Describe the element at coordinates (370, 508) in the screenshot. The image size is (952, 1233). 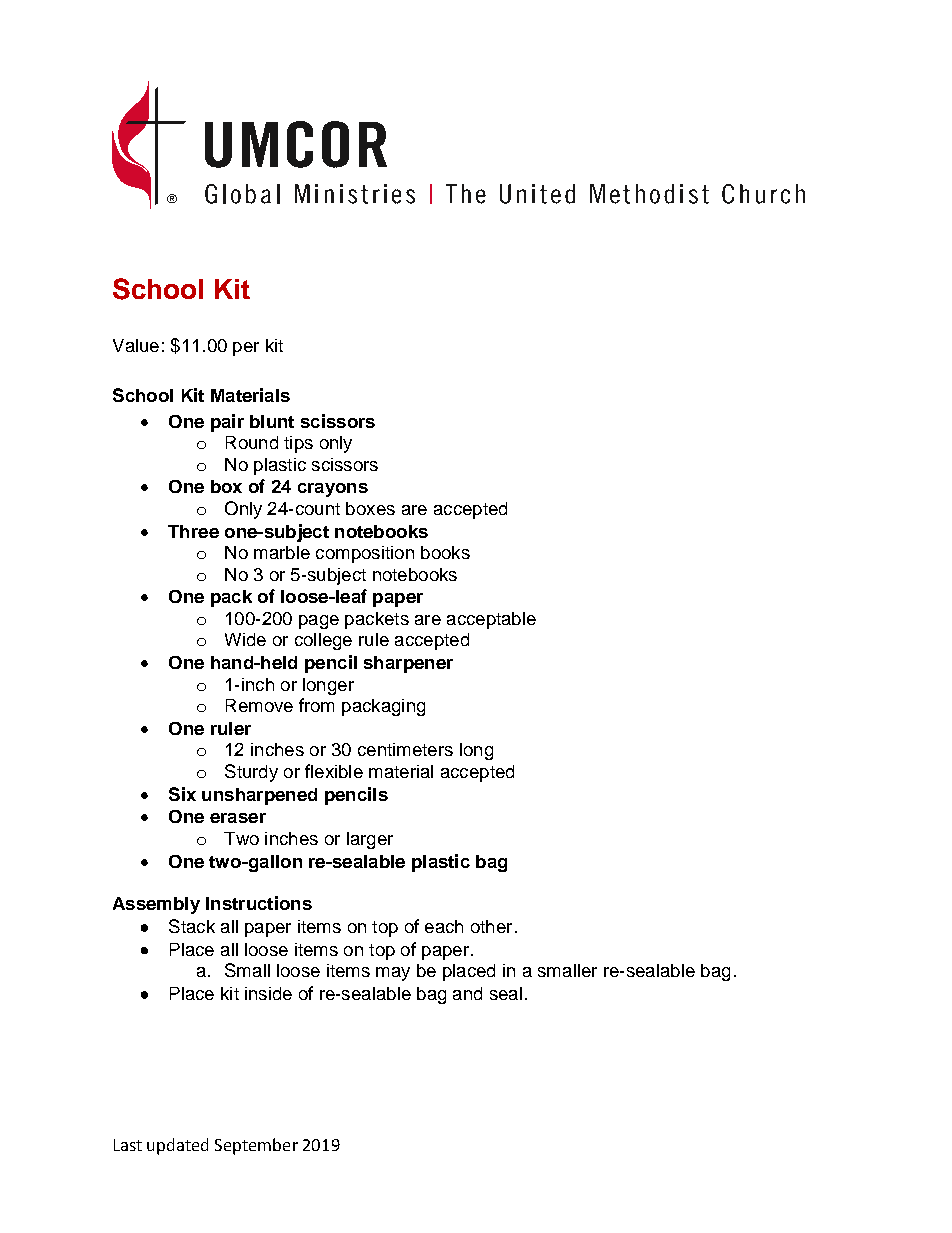
I see `boxes` at that location.
